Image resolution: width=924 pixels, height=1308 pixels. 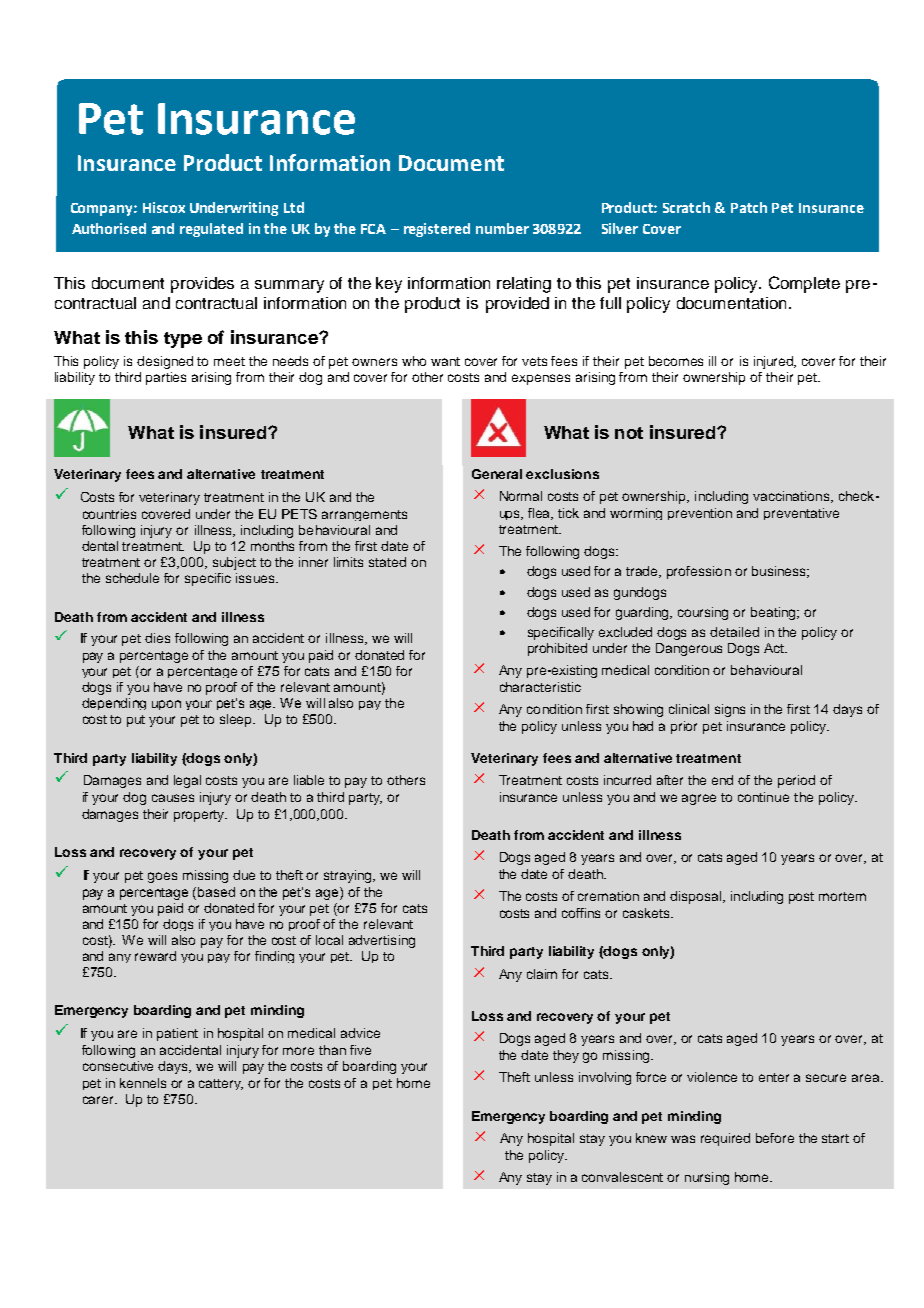 What do you see at coordinates (221, 1084) in the screenshot?
I see `cattery` at bounding box center [221, 1084].
